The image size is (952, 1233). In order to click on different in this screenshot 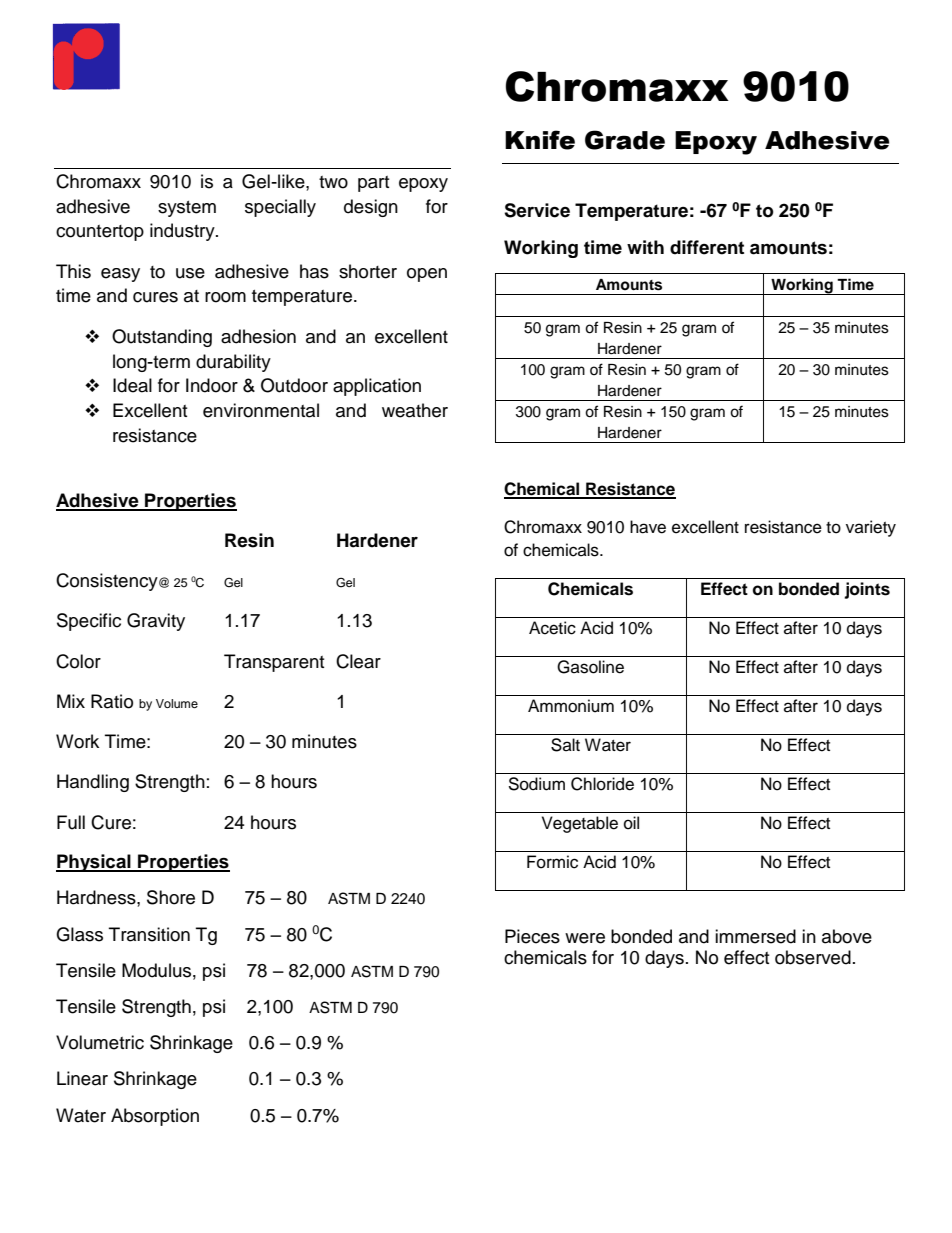, I will do `click(707, 247)`.
